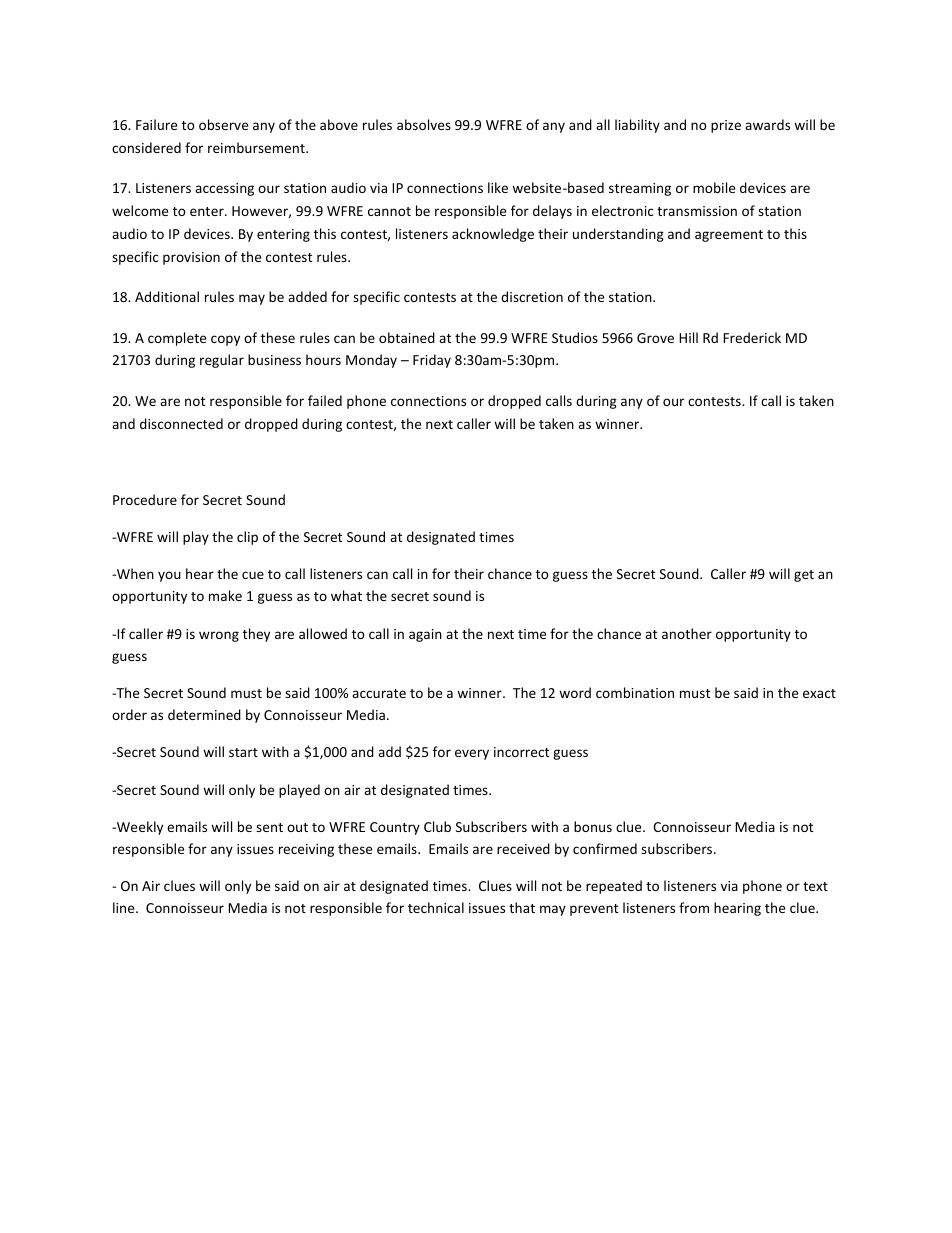 The width and height of the screenshot is (952, 1233). What do you see at coordinates (472, 754) in the screenshot?
I see `every` at bounding box center [472, 754].
